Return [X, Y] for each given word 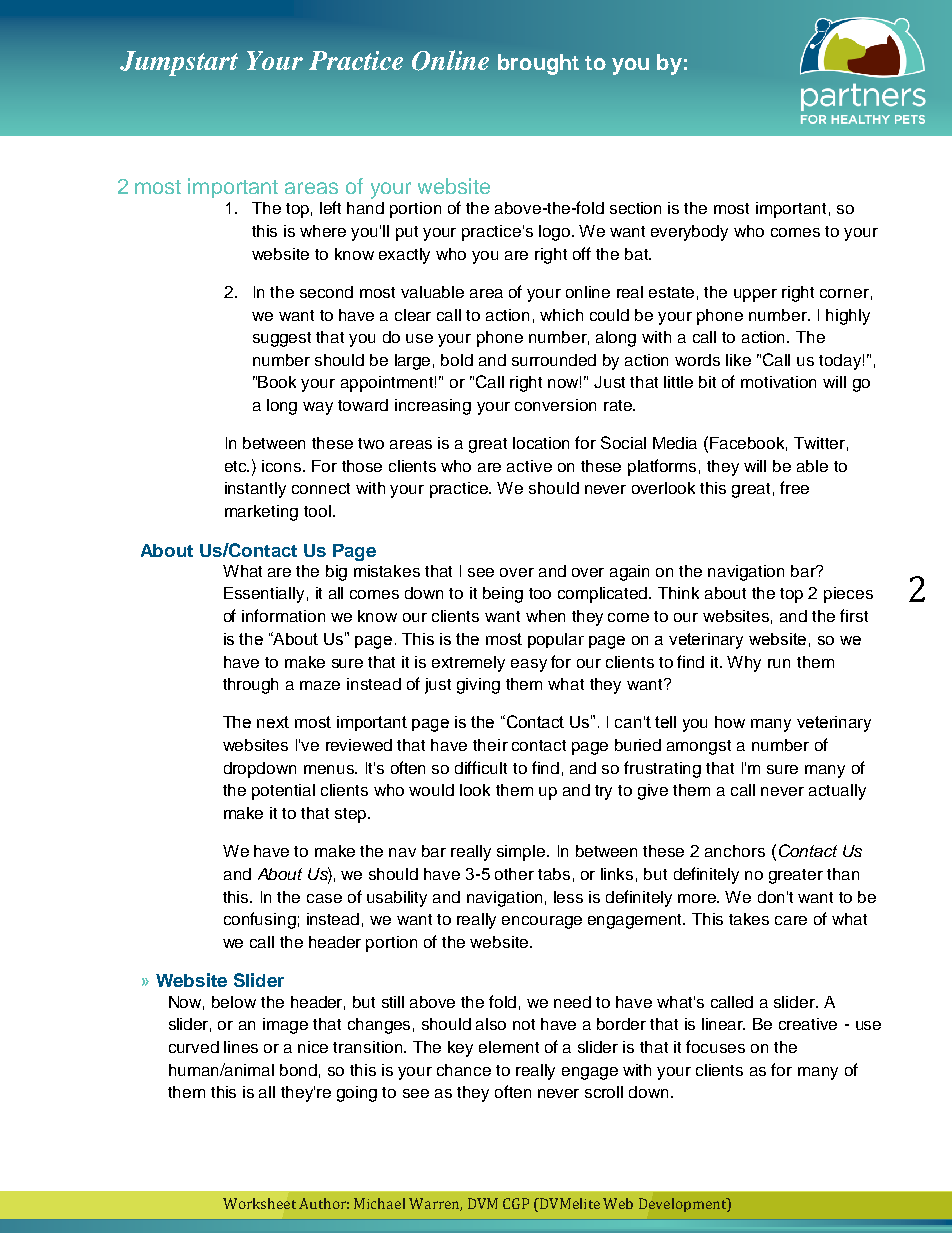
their [490, 745]
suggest [282, 339]
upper [755, 295]
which [561, 315]
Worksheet [259, 1203]
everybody [689, 233]
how [730, 722]
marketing [261, 513]
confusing [260, 920]
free [794, 487]
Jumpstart [179, 63]
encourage [542, 922]
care [791, 920]
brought [538, 64]
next [273, 722]
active [529, 466]
